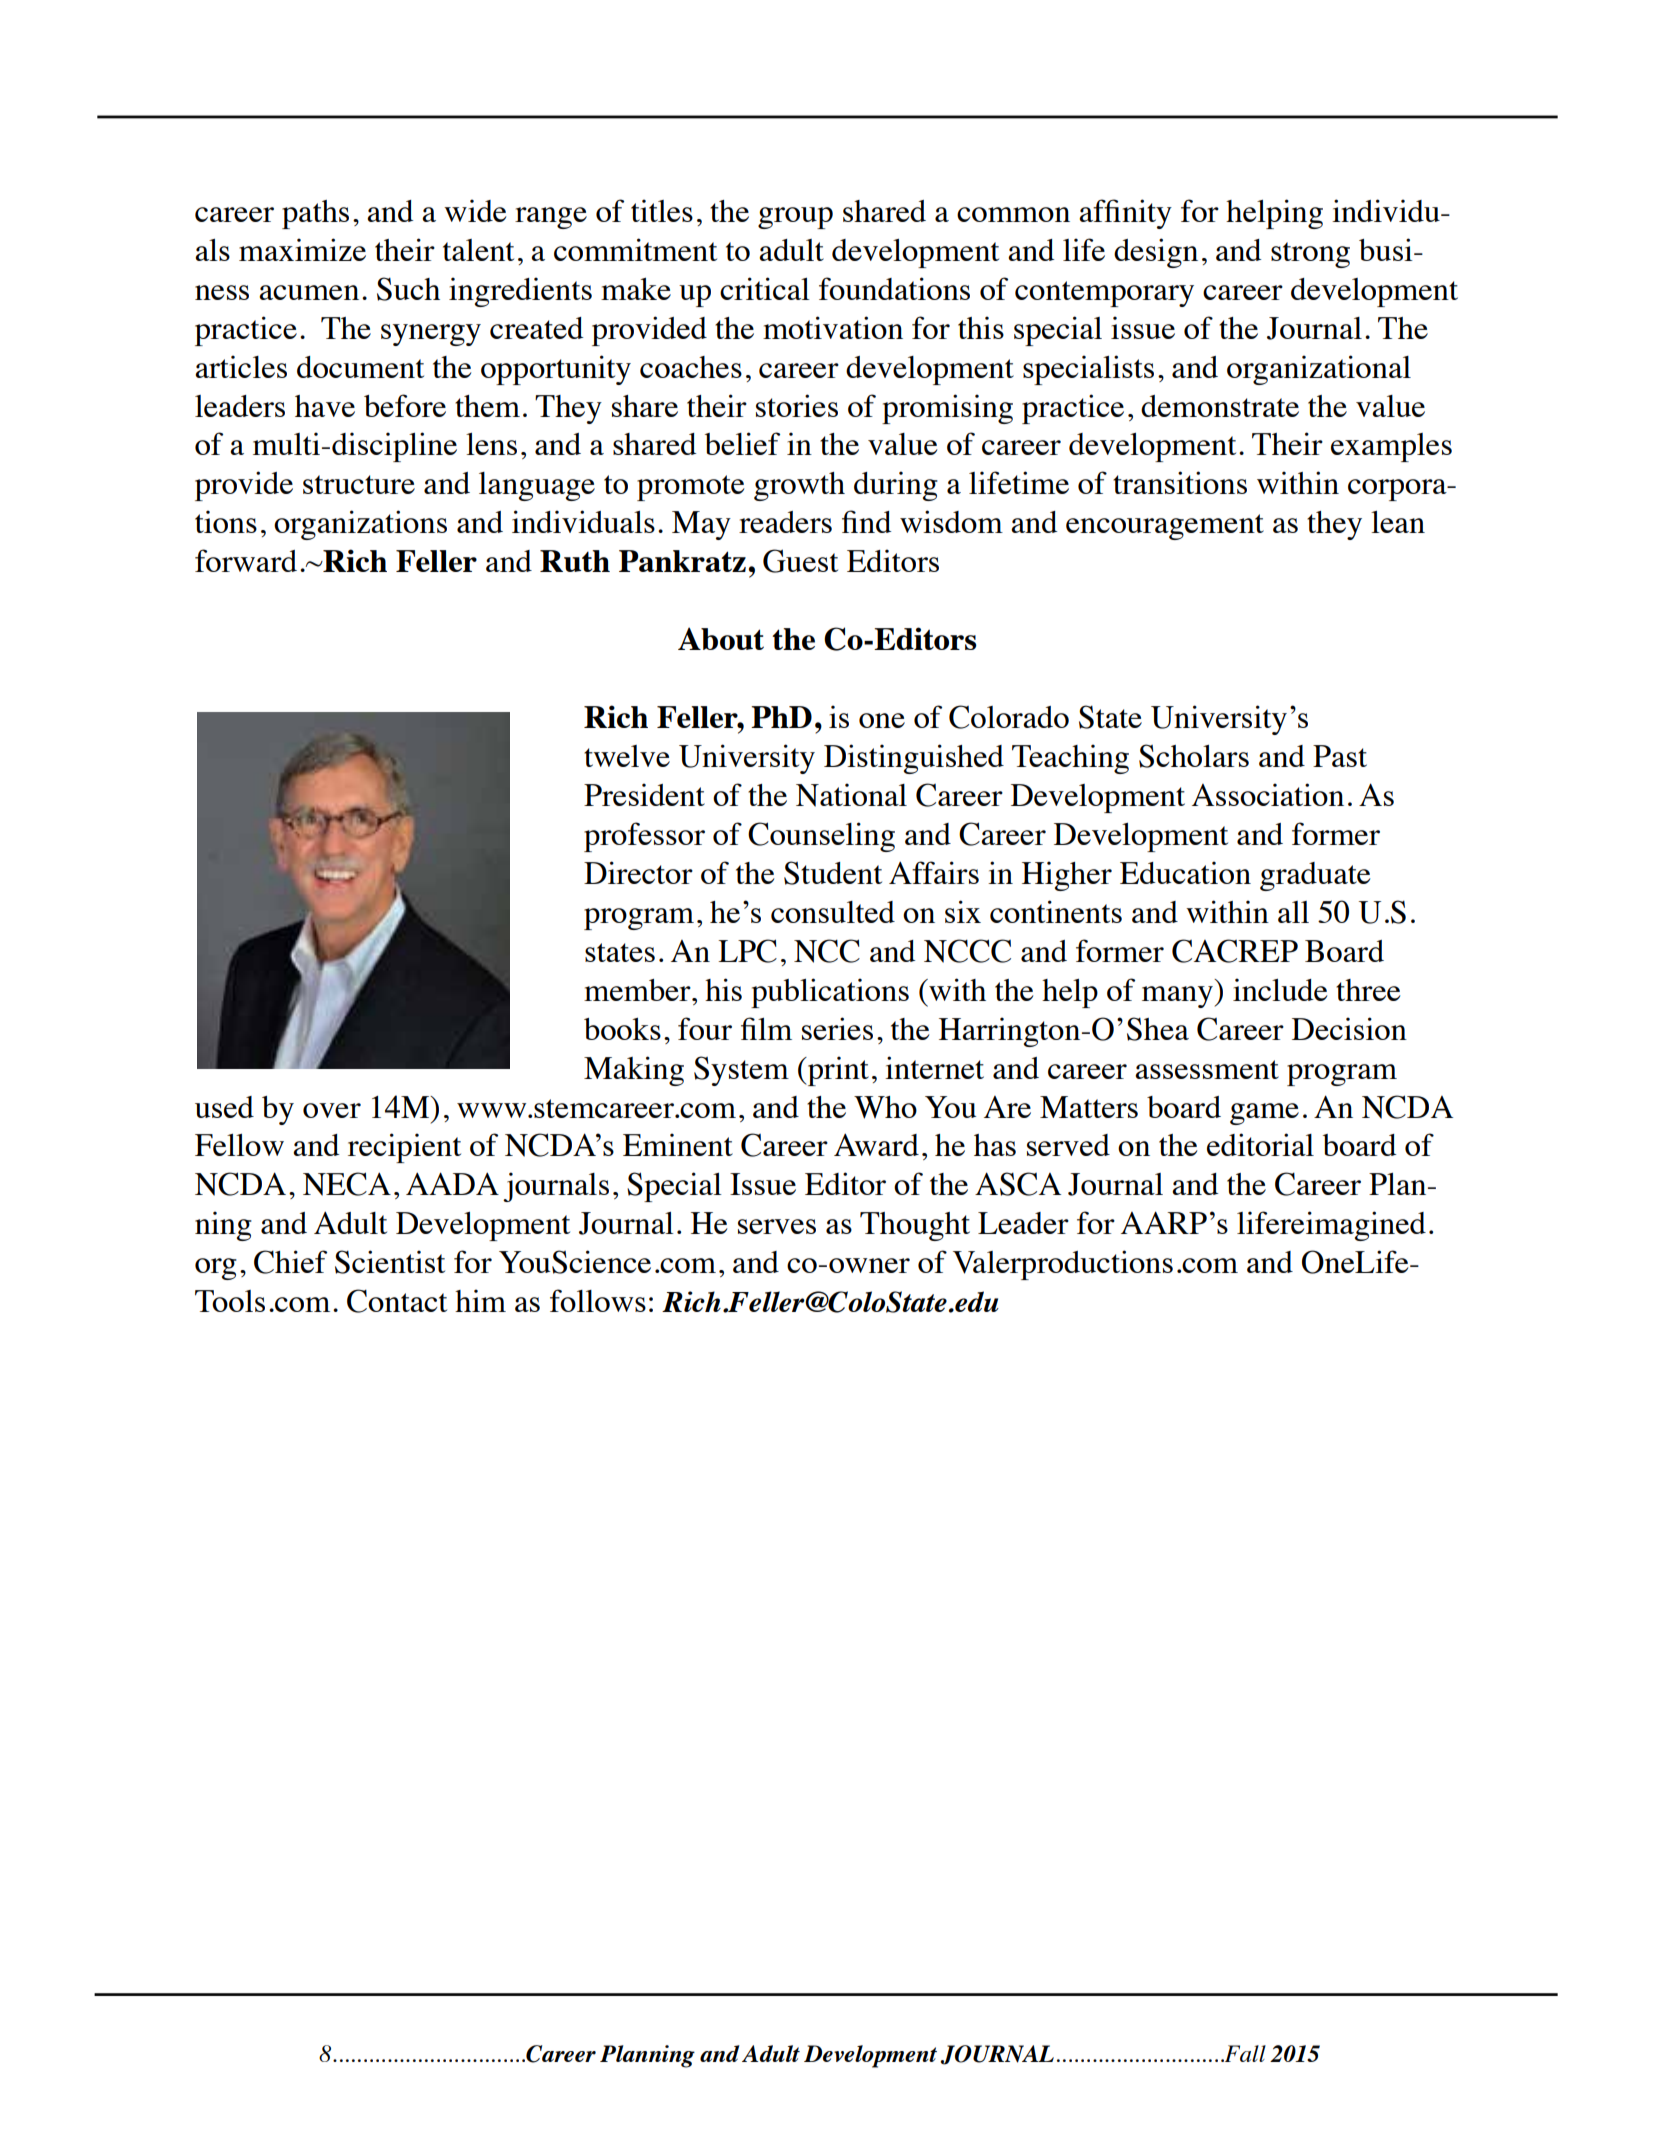  I want to click on Scientist, so click(390, 1262).
